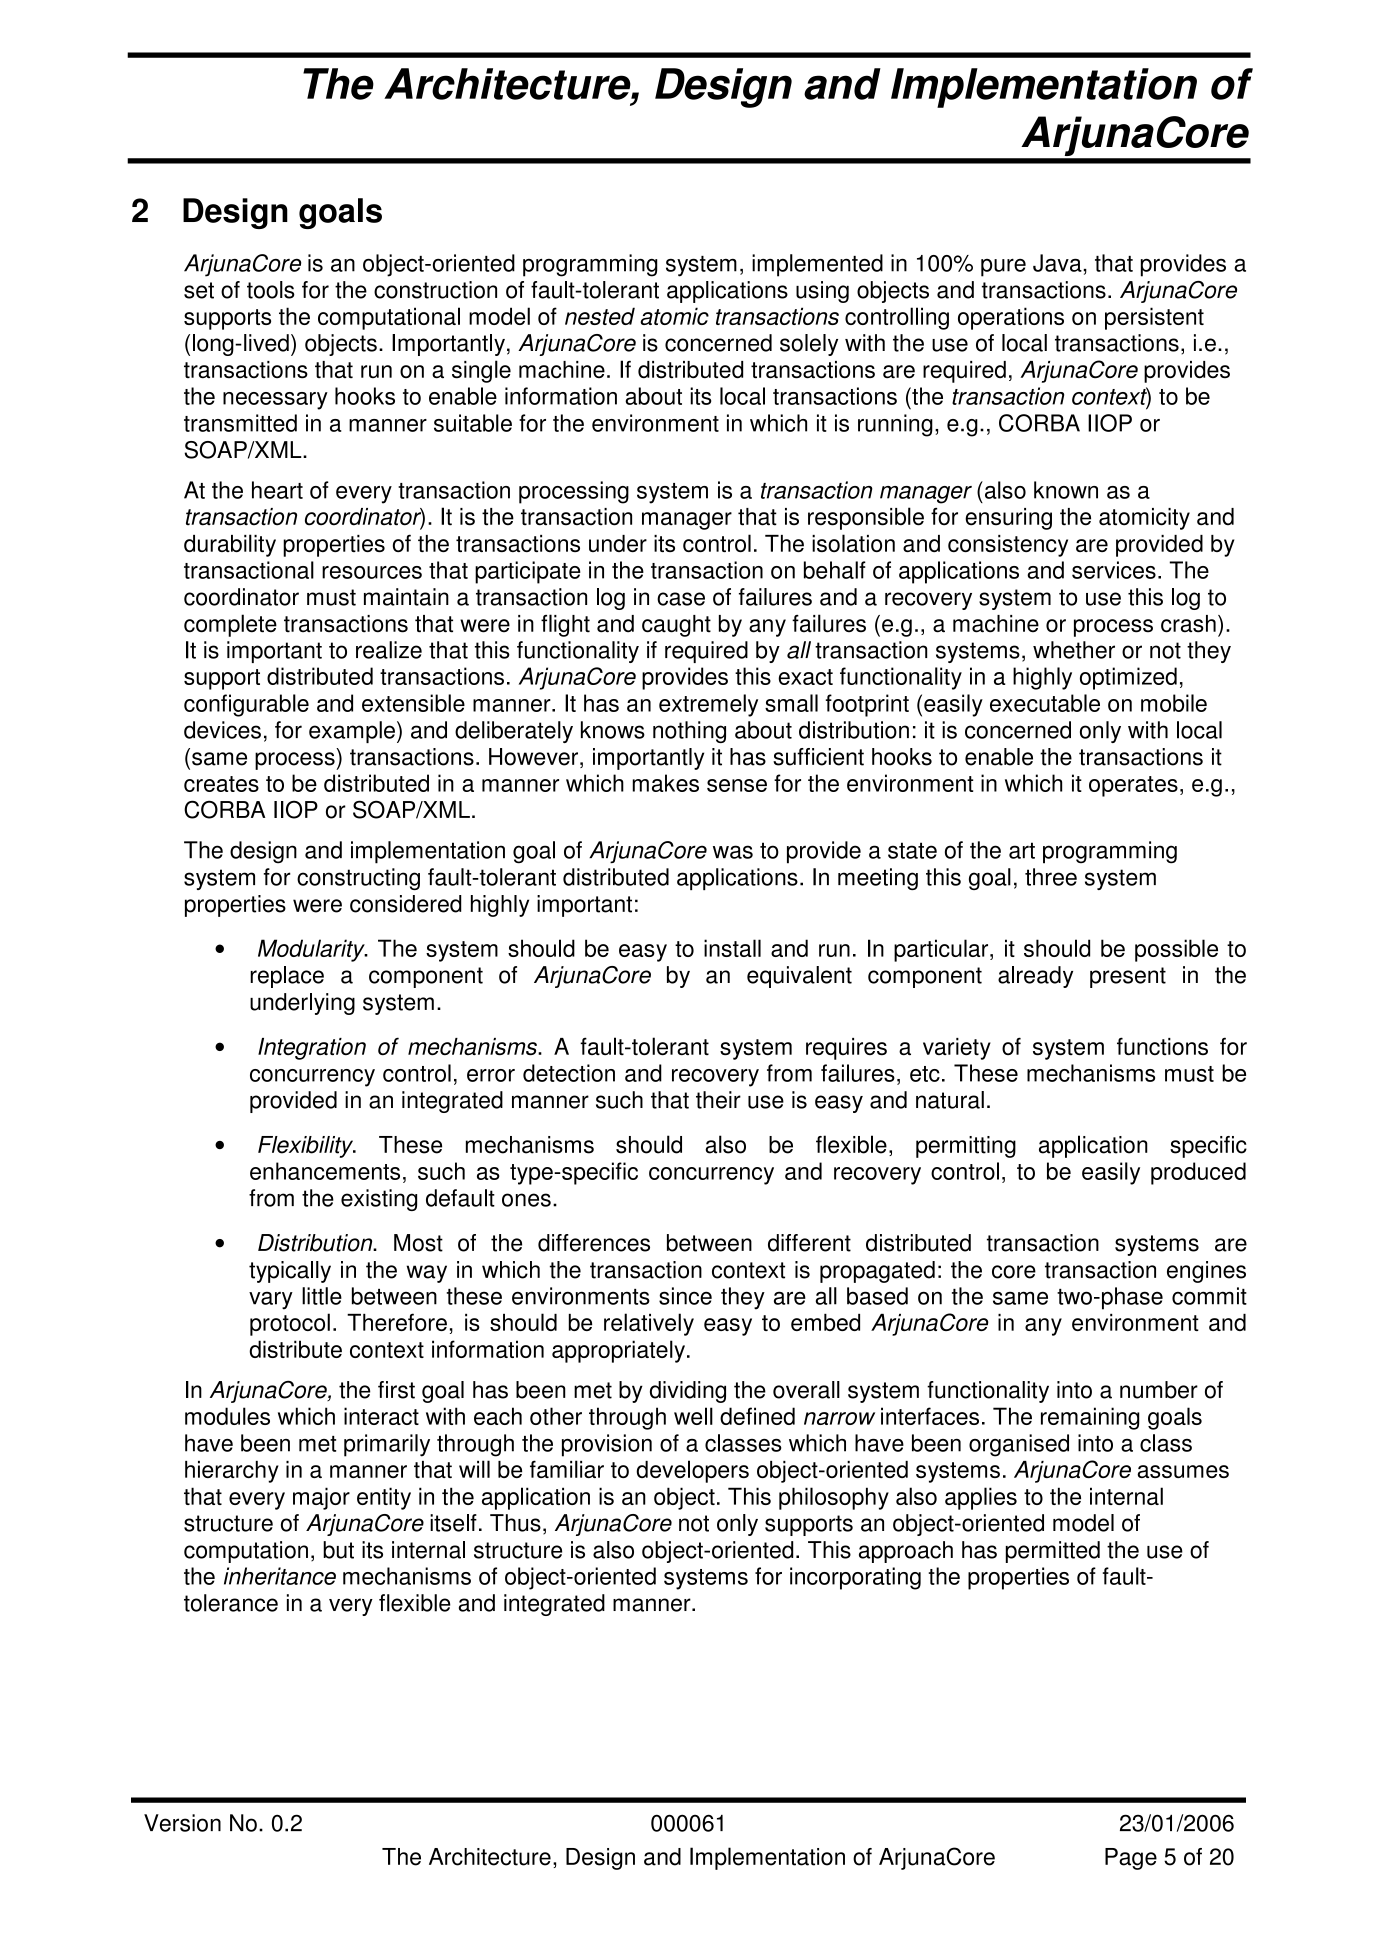 The width and height of the image is (1378, 1950). What do you see at coordinates (693, 1416) in the image?
I see `well` at bounding box center [693, 1416].
